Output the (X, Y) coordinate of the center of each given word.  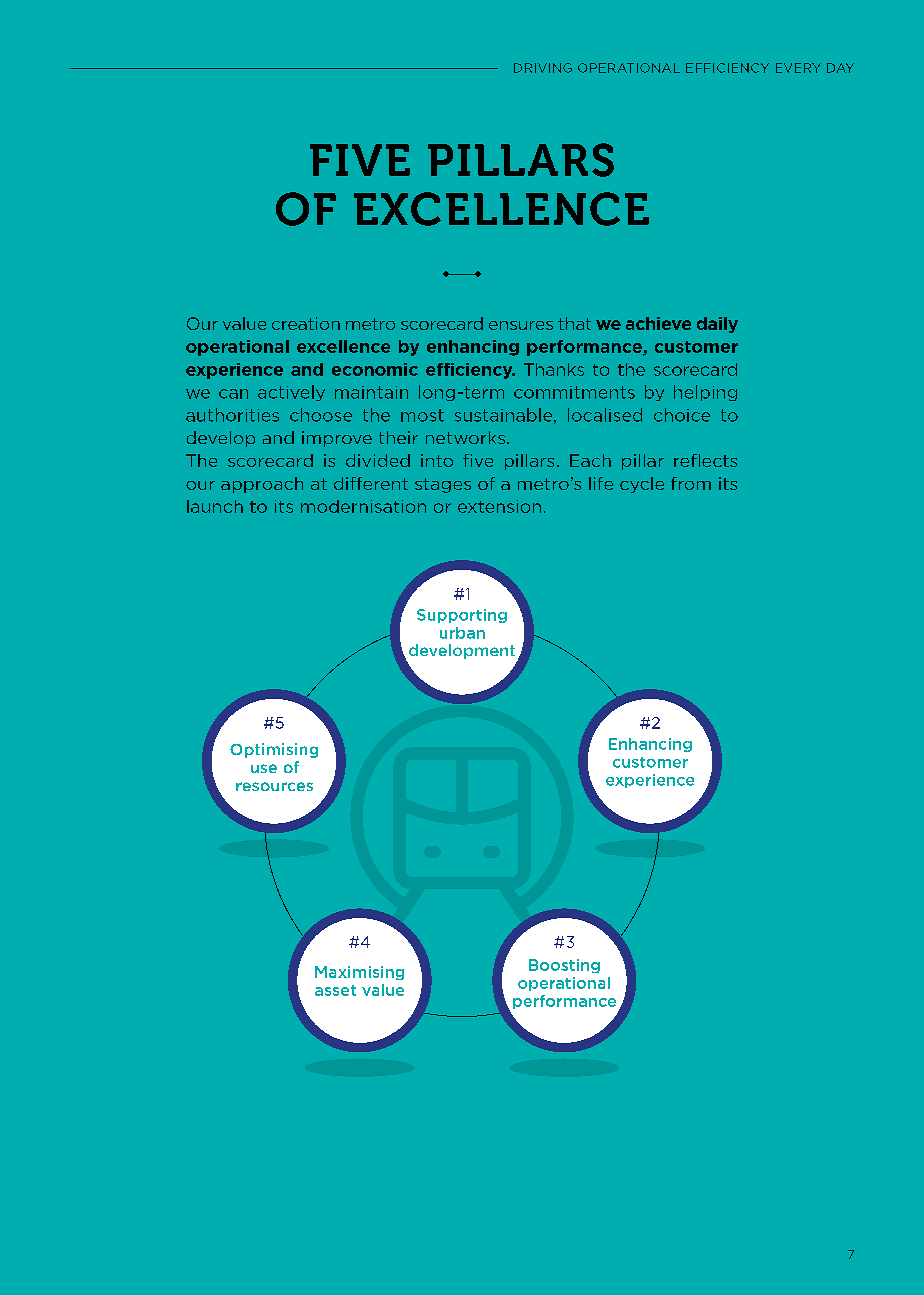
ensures (521, 325)
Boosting (564, 966)
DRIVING (543, 68)
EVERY (798, 68)
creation (306, 323)
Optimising (274, 750)
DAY (840, 68)
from (691, 483)
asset (335, 990)
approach (262, 485)
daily (717, 325)
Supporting (462, 616)
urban (462, 633)
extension (499, 506)
